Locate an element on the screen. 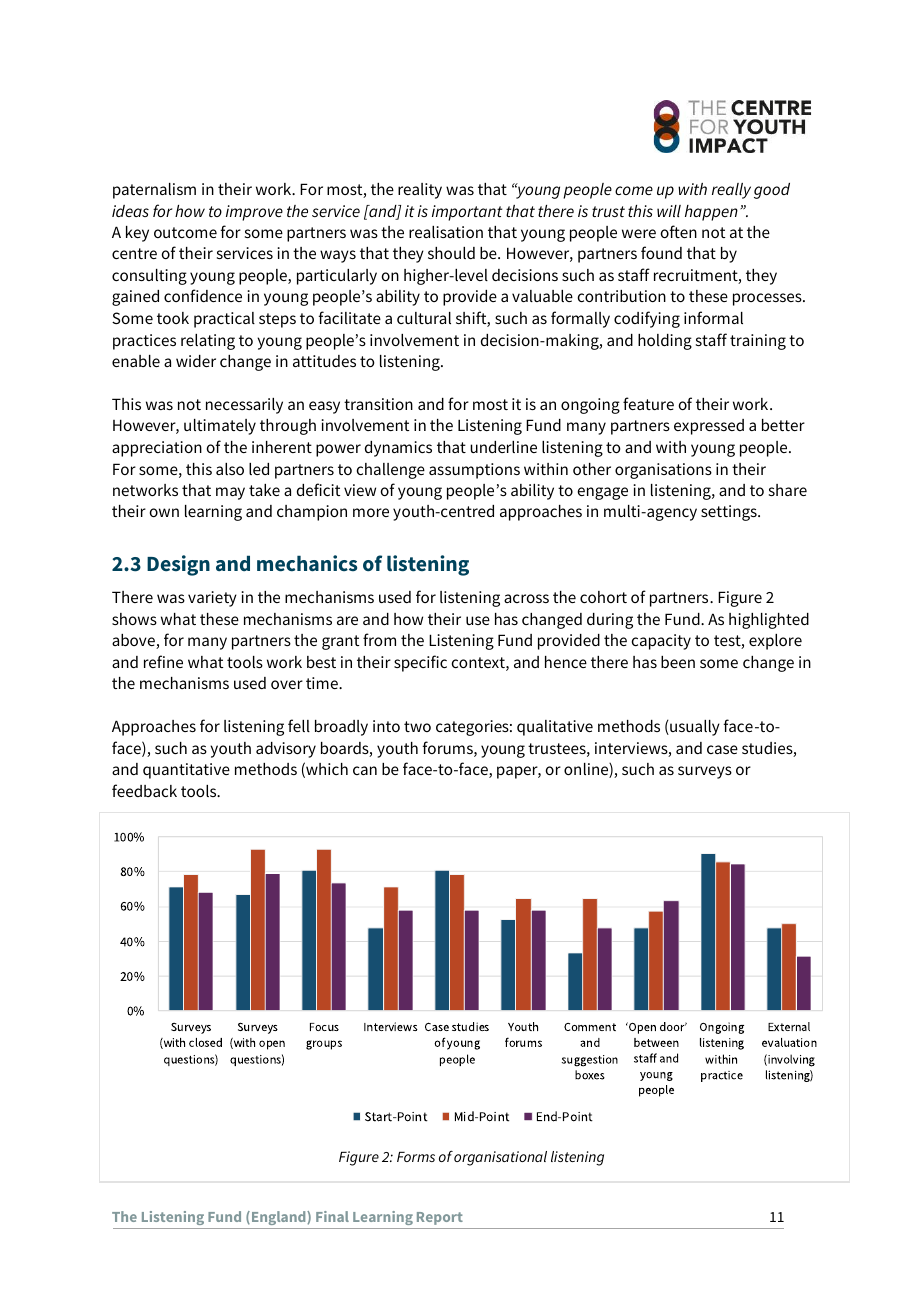 The image size is (924, 1308). improve is located at coordinates (254, 213).
